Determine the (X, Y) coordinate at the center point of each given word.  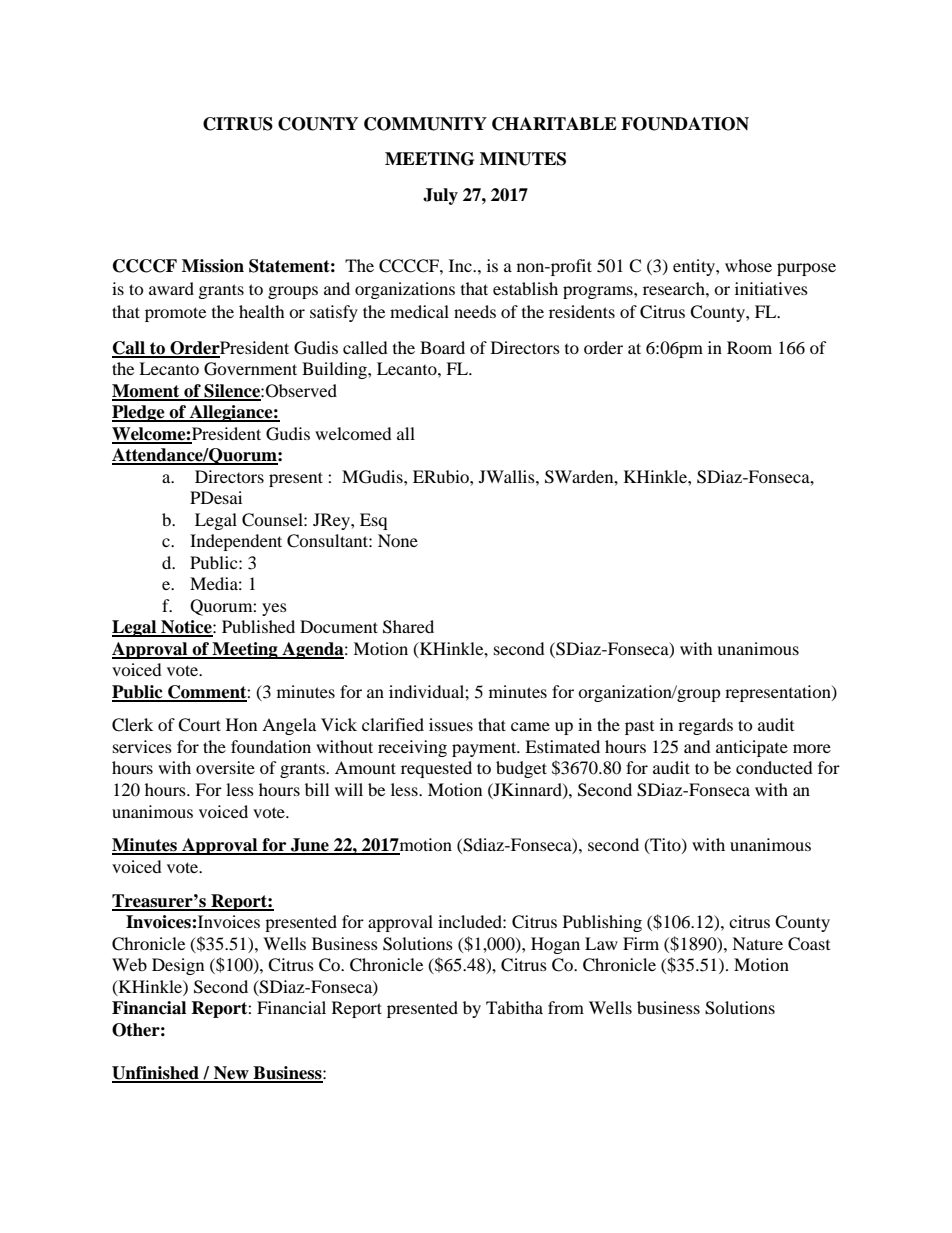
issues (451, 724)
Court (199, 725)
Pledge (139, 413)
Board (442, 347)
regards (705, 726)
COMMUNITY (425, 124)
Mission (213, 266)
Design (178, 966)
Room (749, 347)
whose (748, 265)
